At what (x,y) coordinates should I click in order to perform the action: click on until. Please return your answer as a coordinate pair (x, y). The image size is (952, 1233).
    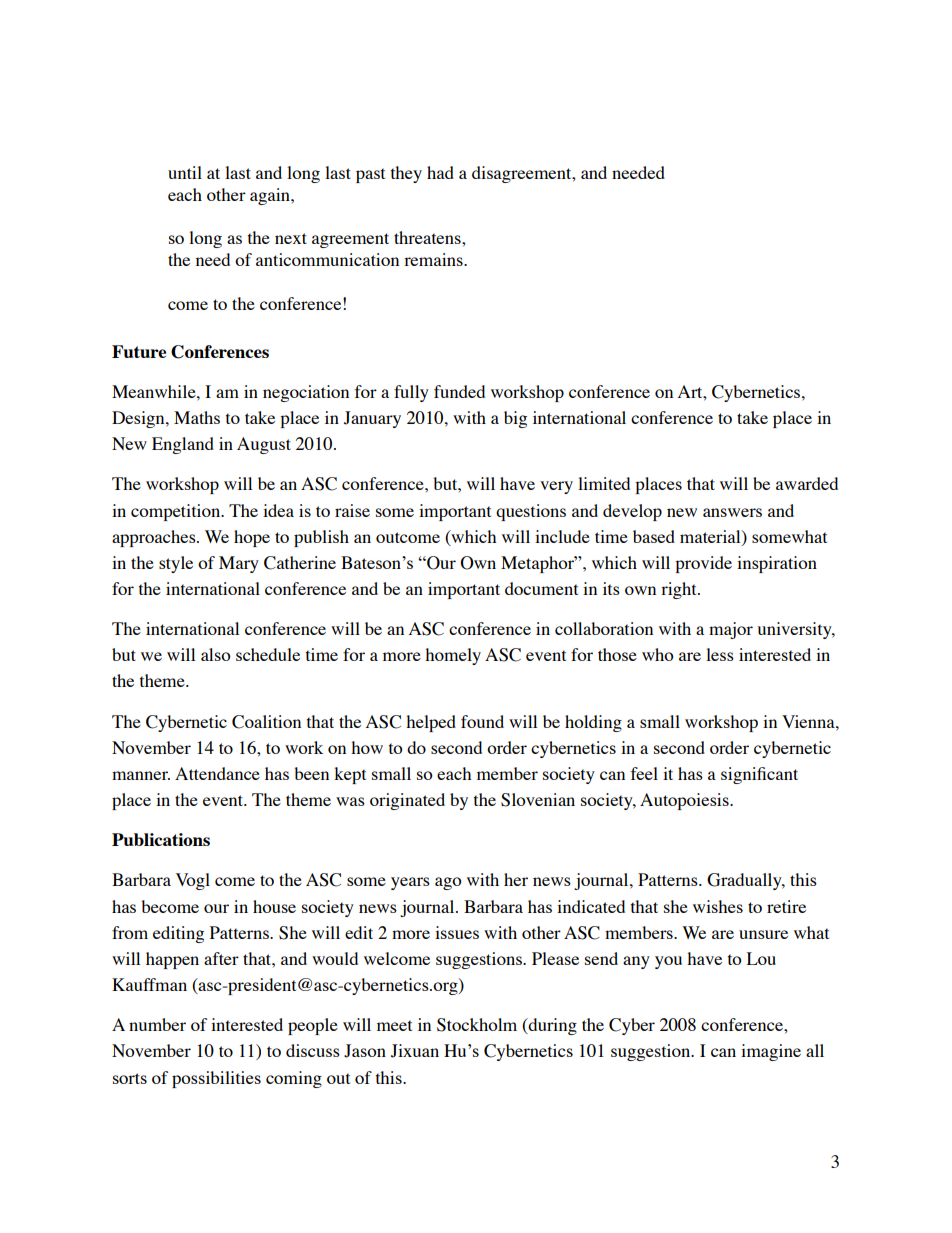
    Looking at the image, I should click on (185, 172).
